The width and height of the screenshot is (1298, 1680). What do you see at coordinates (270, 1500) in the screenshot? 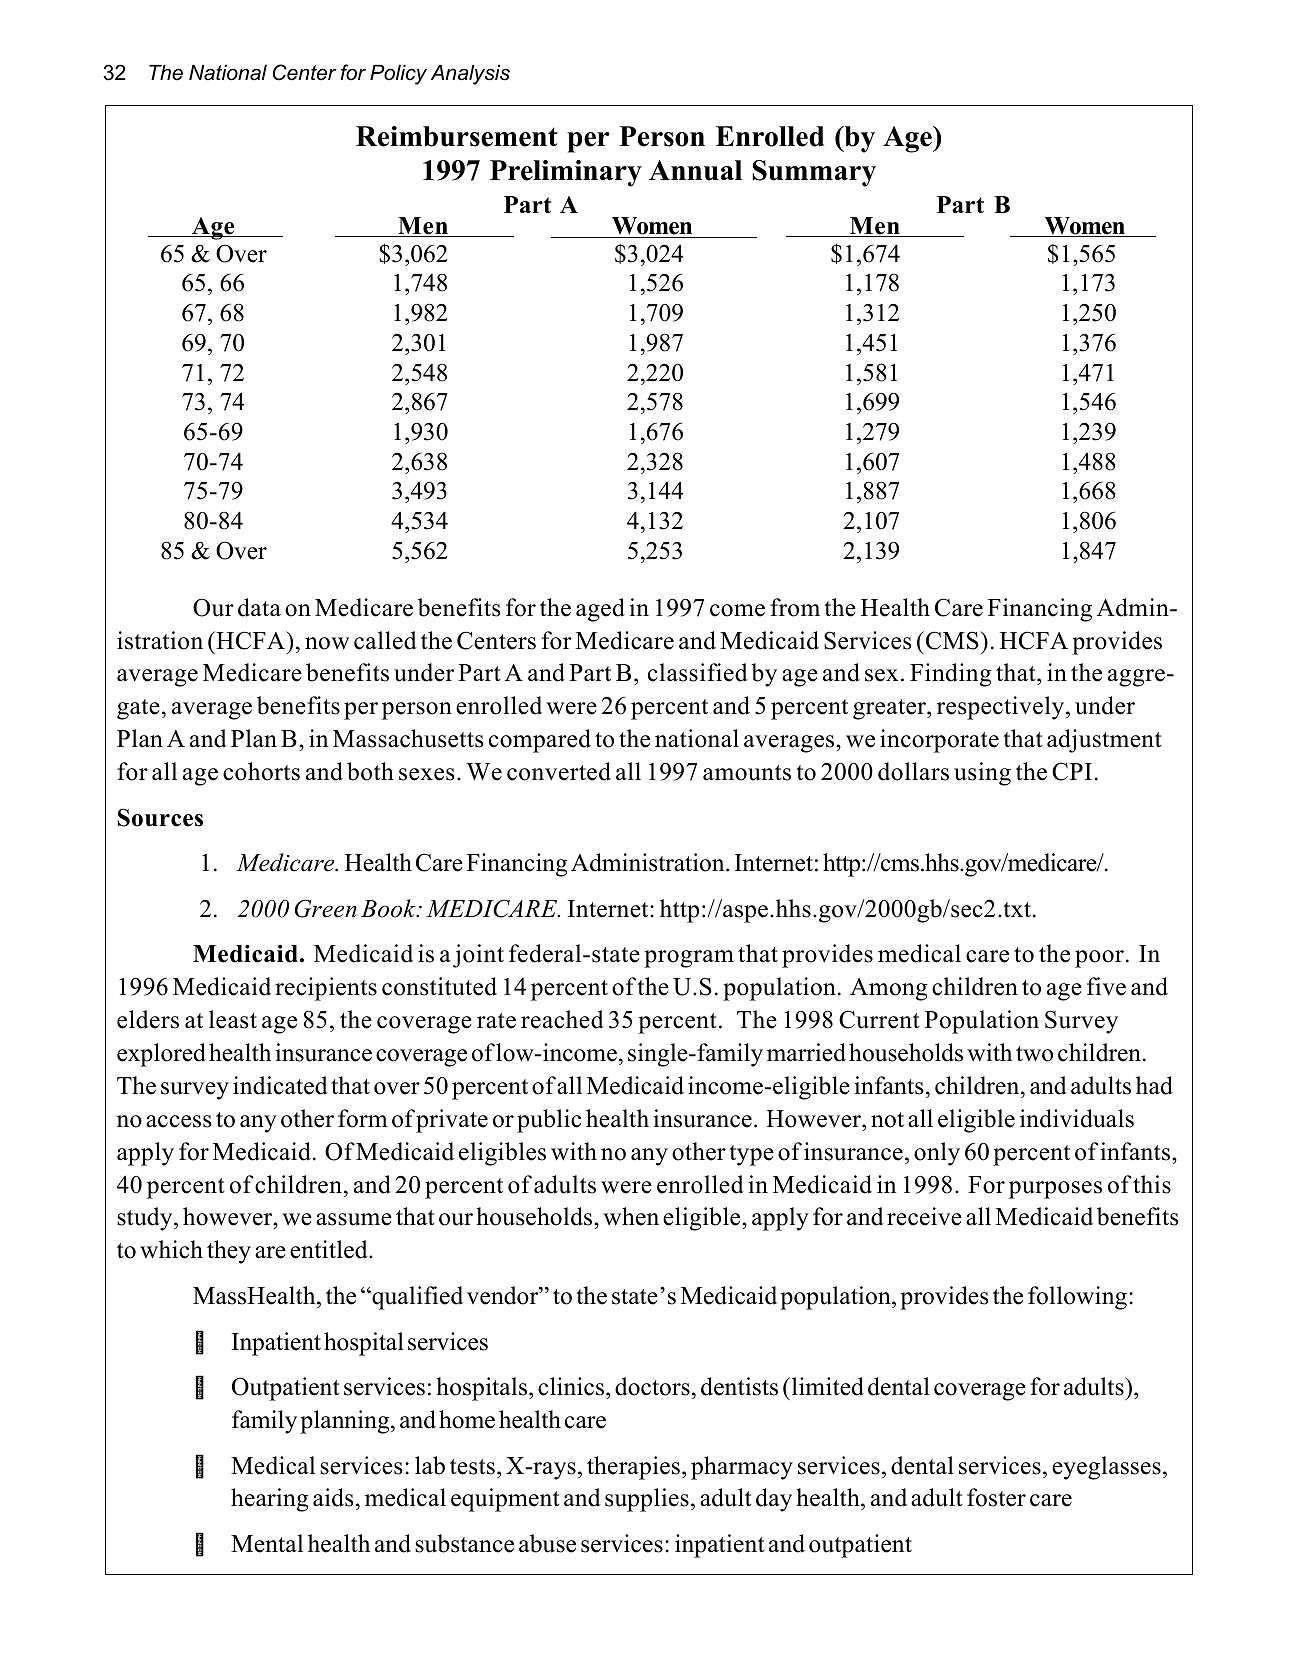
I see `hearing` at bounding box center [270, 1500].
